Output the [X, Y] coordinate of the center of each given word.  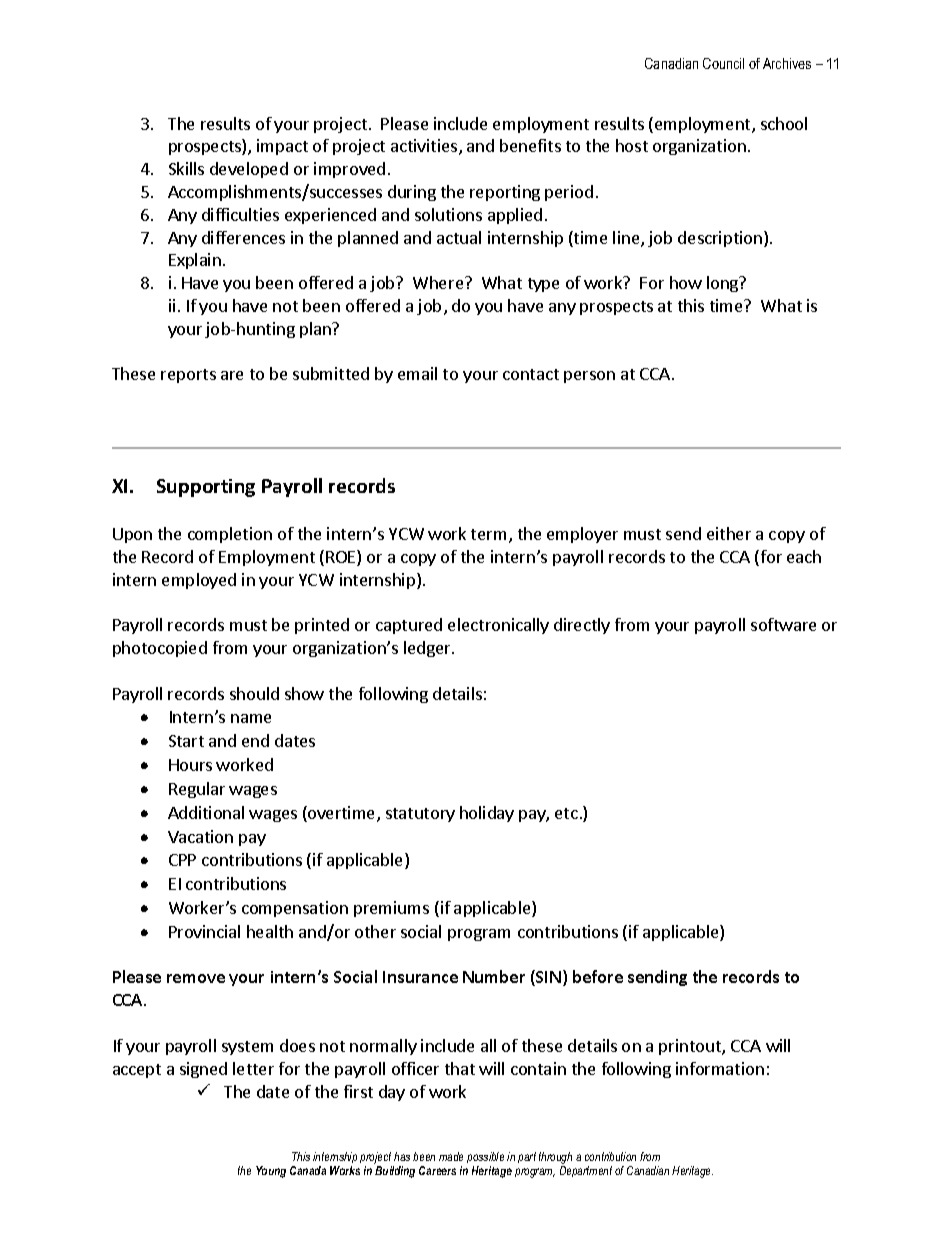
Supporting [206, 488]
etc [566, 813]
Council [723, 63]
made [451, 1156]
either [729, 533]
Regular [197, 790]
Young [271, 1172]
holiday [487, 814]
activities [425, 147]
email [417, 373]
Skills [186, 168]
